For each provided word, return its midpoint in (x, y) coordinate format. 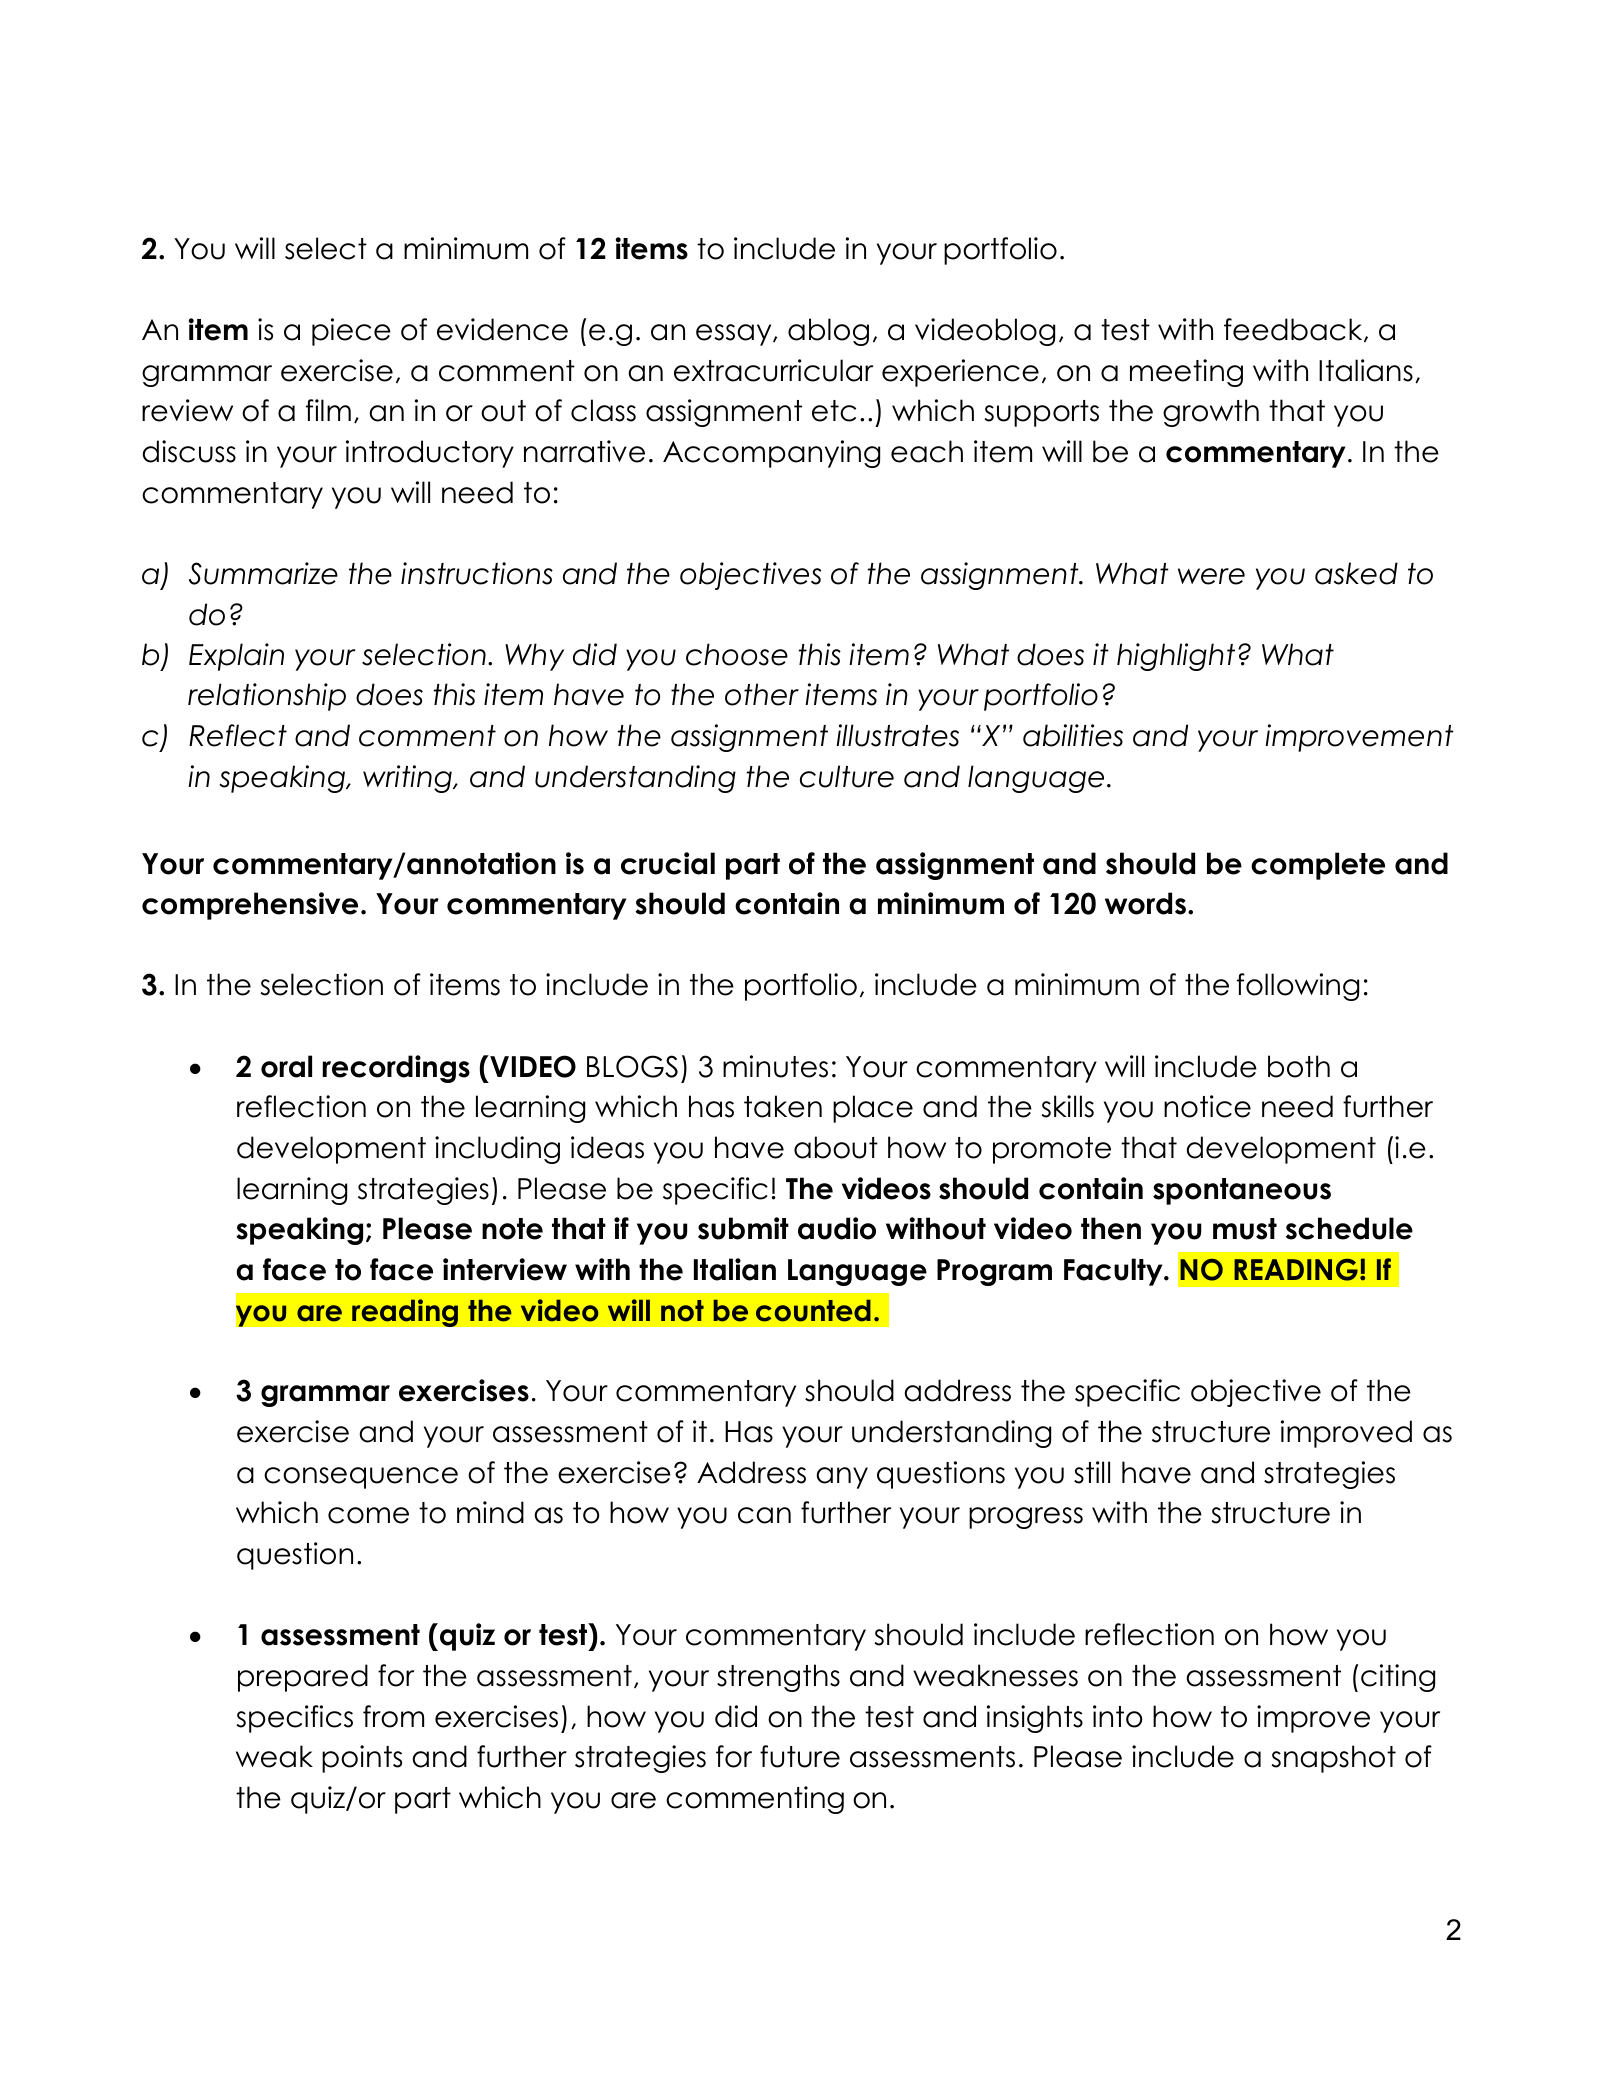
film (328, 410)
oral (286, 1066)
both (1299, 1066)
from (393, 1716)
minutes (775, 1066)
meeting (1186, 373)
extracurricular (773, 370)
